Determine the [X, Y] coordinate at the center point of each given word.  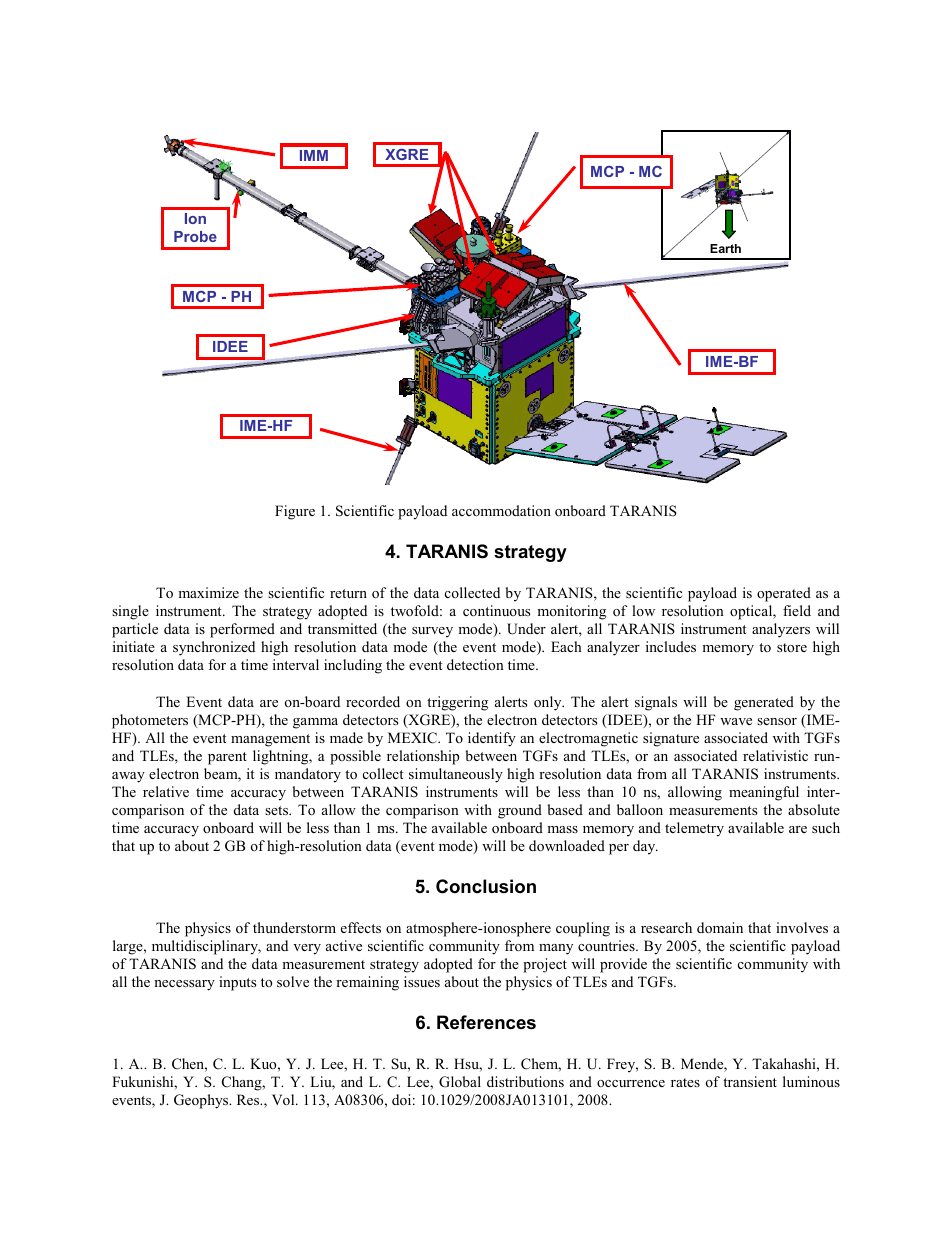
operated [784, 594]
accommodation [501, 510]
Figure [295, 512]
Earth [725, 248]
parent [227, 758]
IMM [314, 155]
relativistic [775, 755]
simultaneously [456, 775]
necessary [184, 985]
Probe [195, 236]
